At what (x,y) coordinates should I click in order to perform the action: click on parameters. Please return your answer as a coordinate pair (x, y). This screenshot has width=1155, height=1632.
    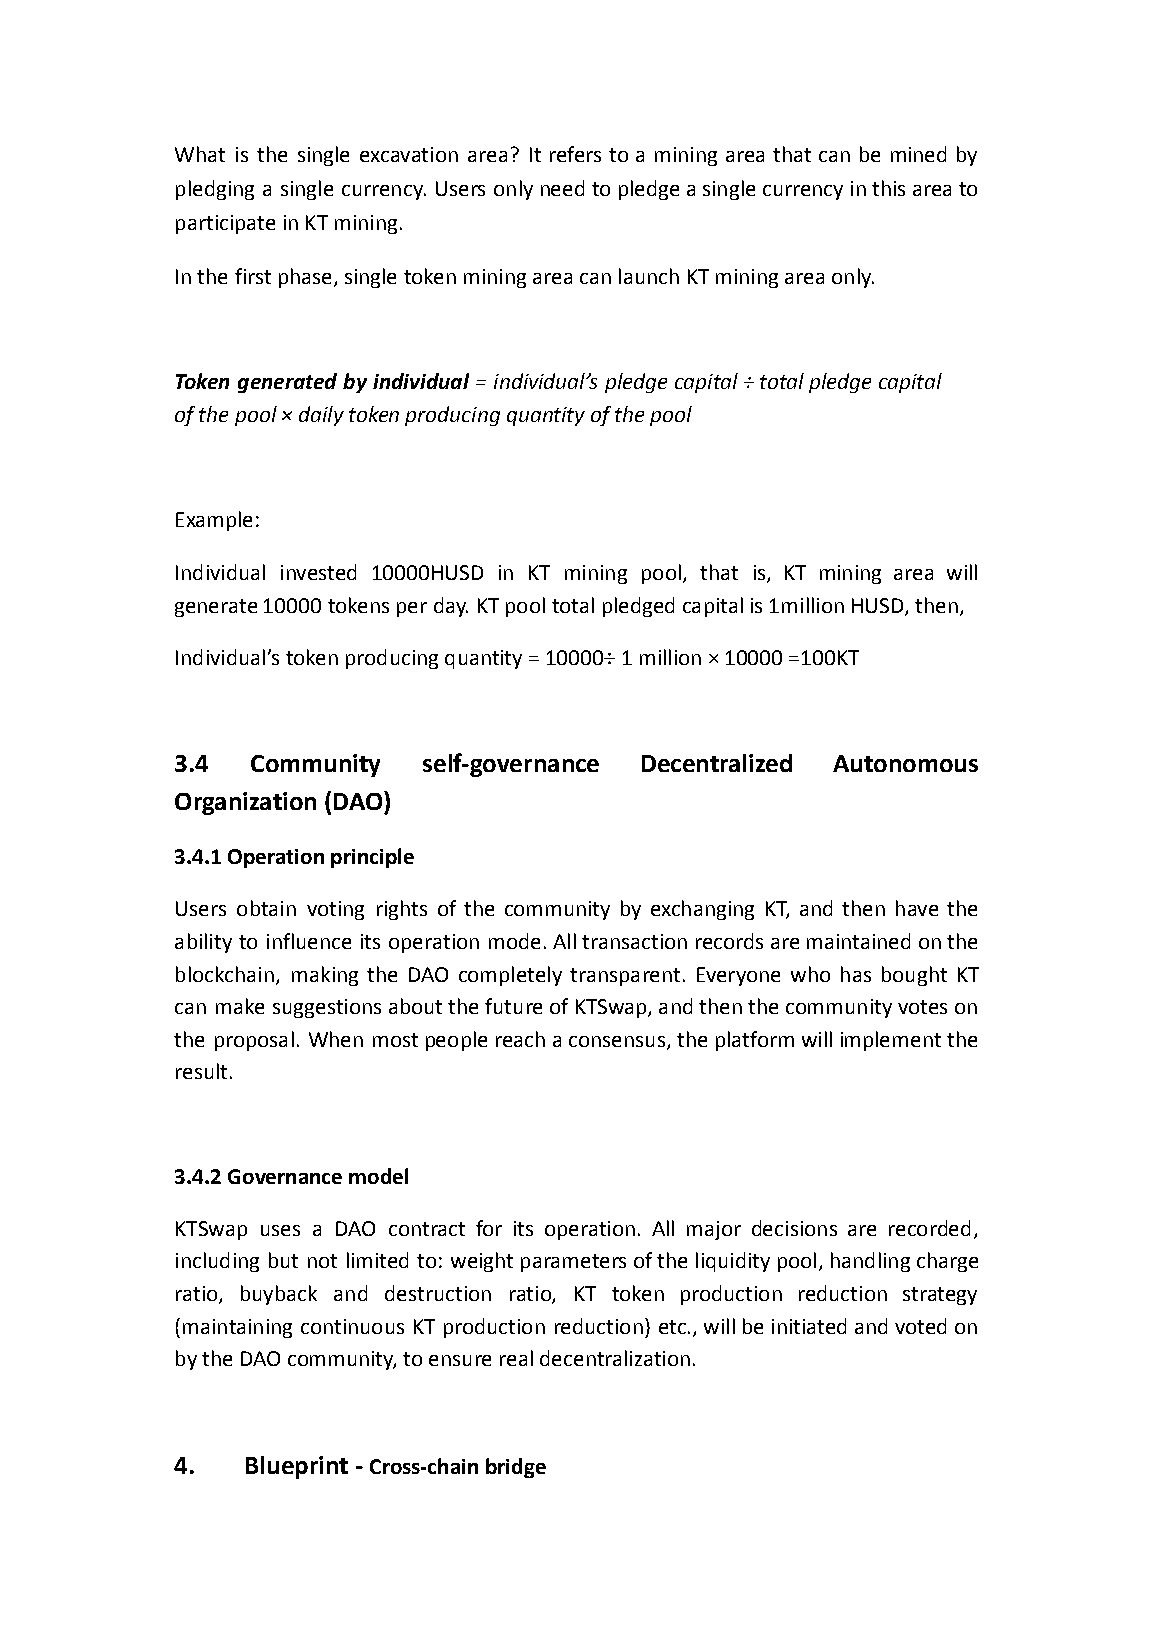
    Looking at the image, I should click on (573, 1263).
